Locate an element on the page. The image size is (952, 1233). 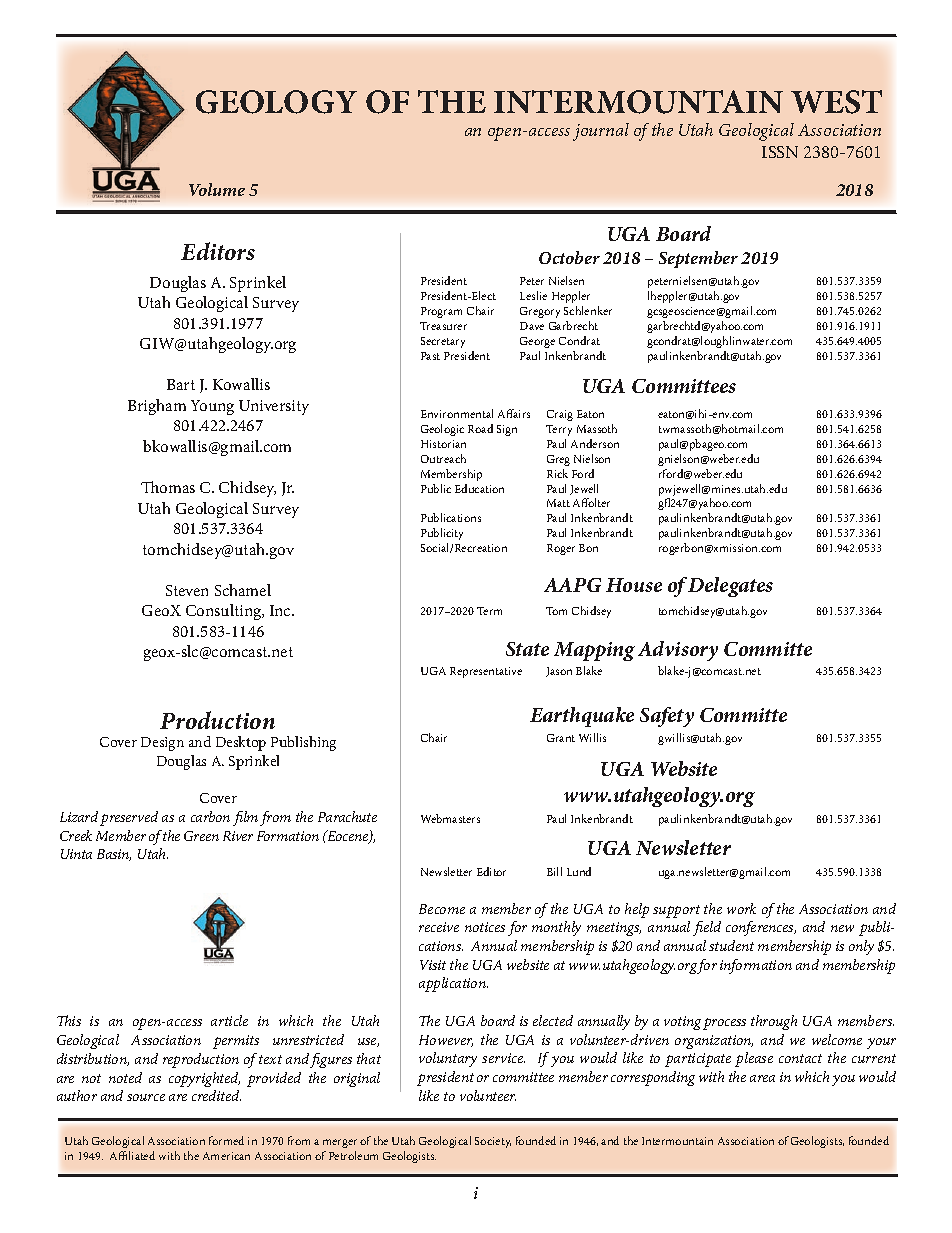
ISSN is located at coordinates (780, 152).
